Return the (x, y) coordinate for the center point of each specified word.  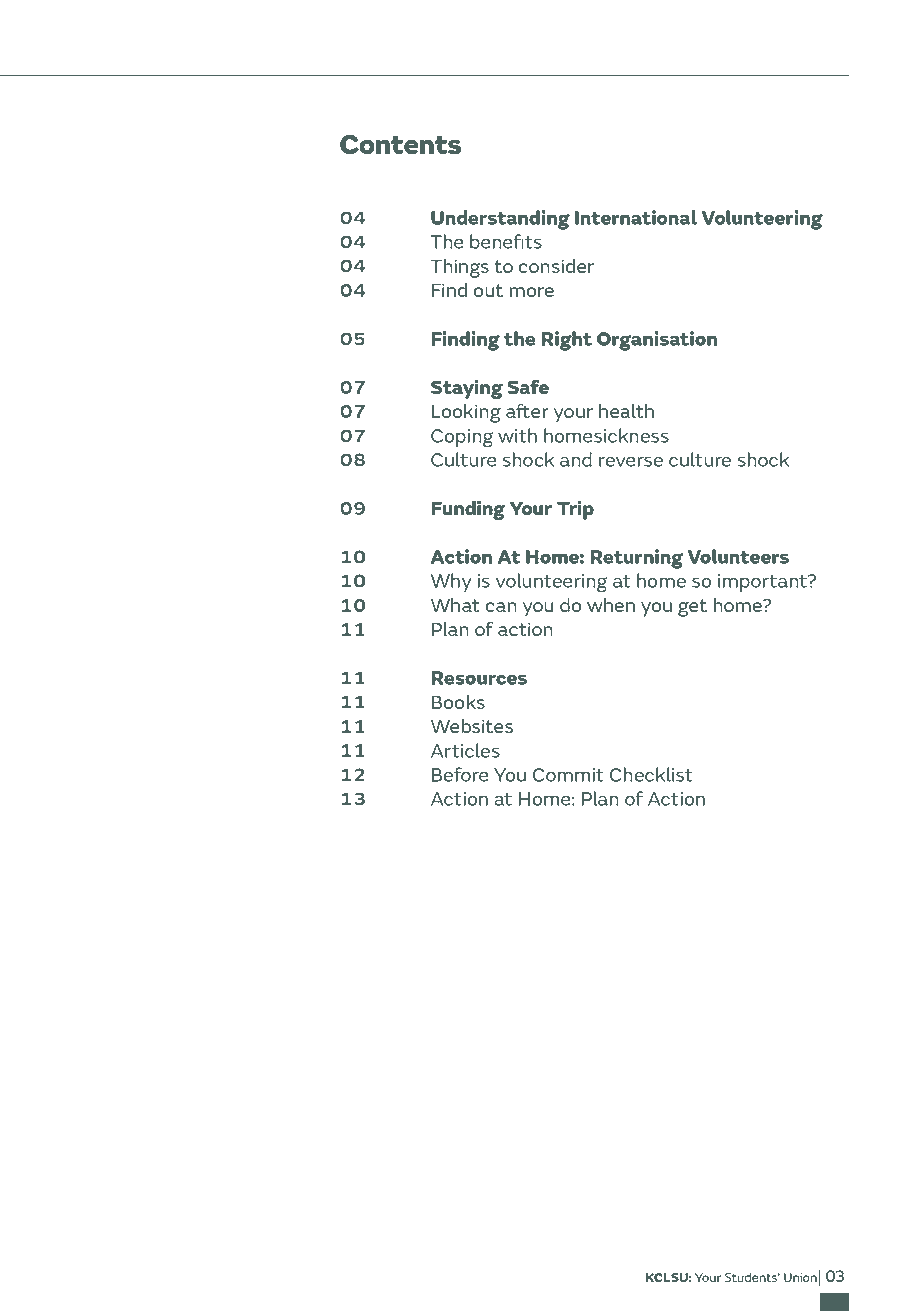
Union (800, 1277)
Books (458, 702)
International (636, 217)
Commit (568, 775)
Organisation (657, 341)
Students (752, 1277)
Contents (400, 144)
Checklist (651, 774)
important (764, 583)
